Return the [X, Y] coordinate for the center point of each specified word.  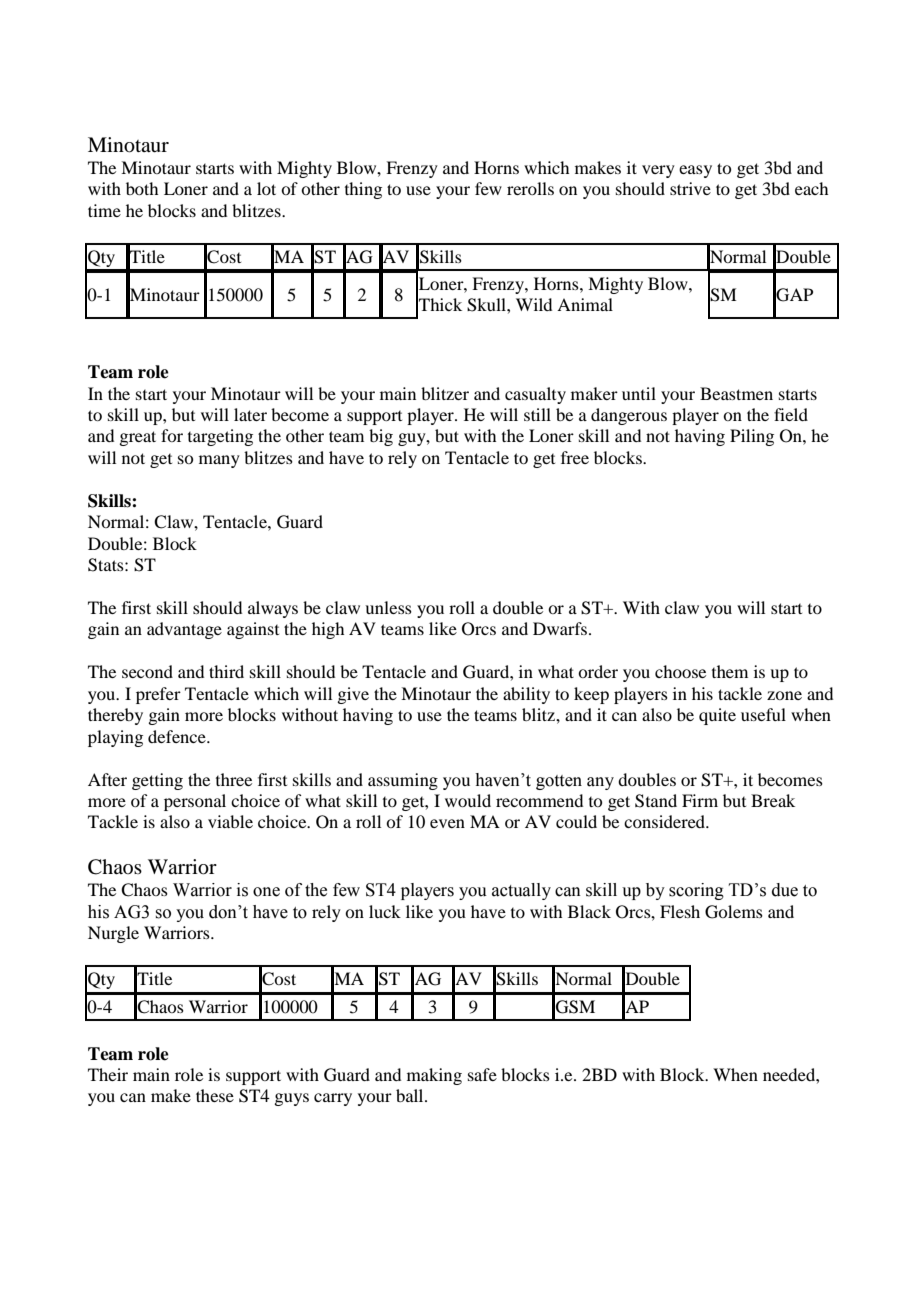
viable [230, 821]
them [730, 671]
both [142, 188]
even [447, 823]
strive [690, 188]
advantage [184, 630]
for [172, 435]
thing [363, 190]
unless [388, 607]
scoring [696, 891]
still [537, 414]
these [215, 1095]
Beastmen [736, 393]
